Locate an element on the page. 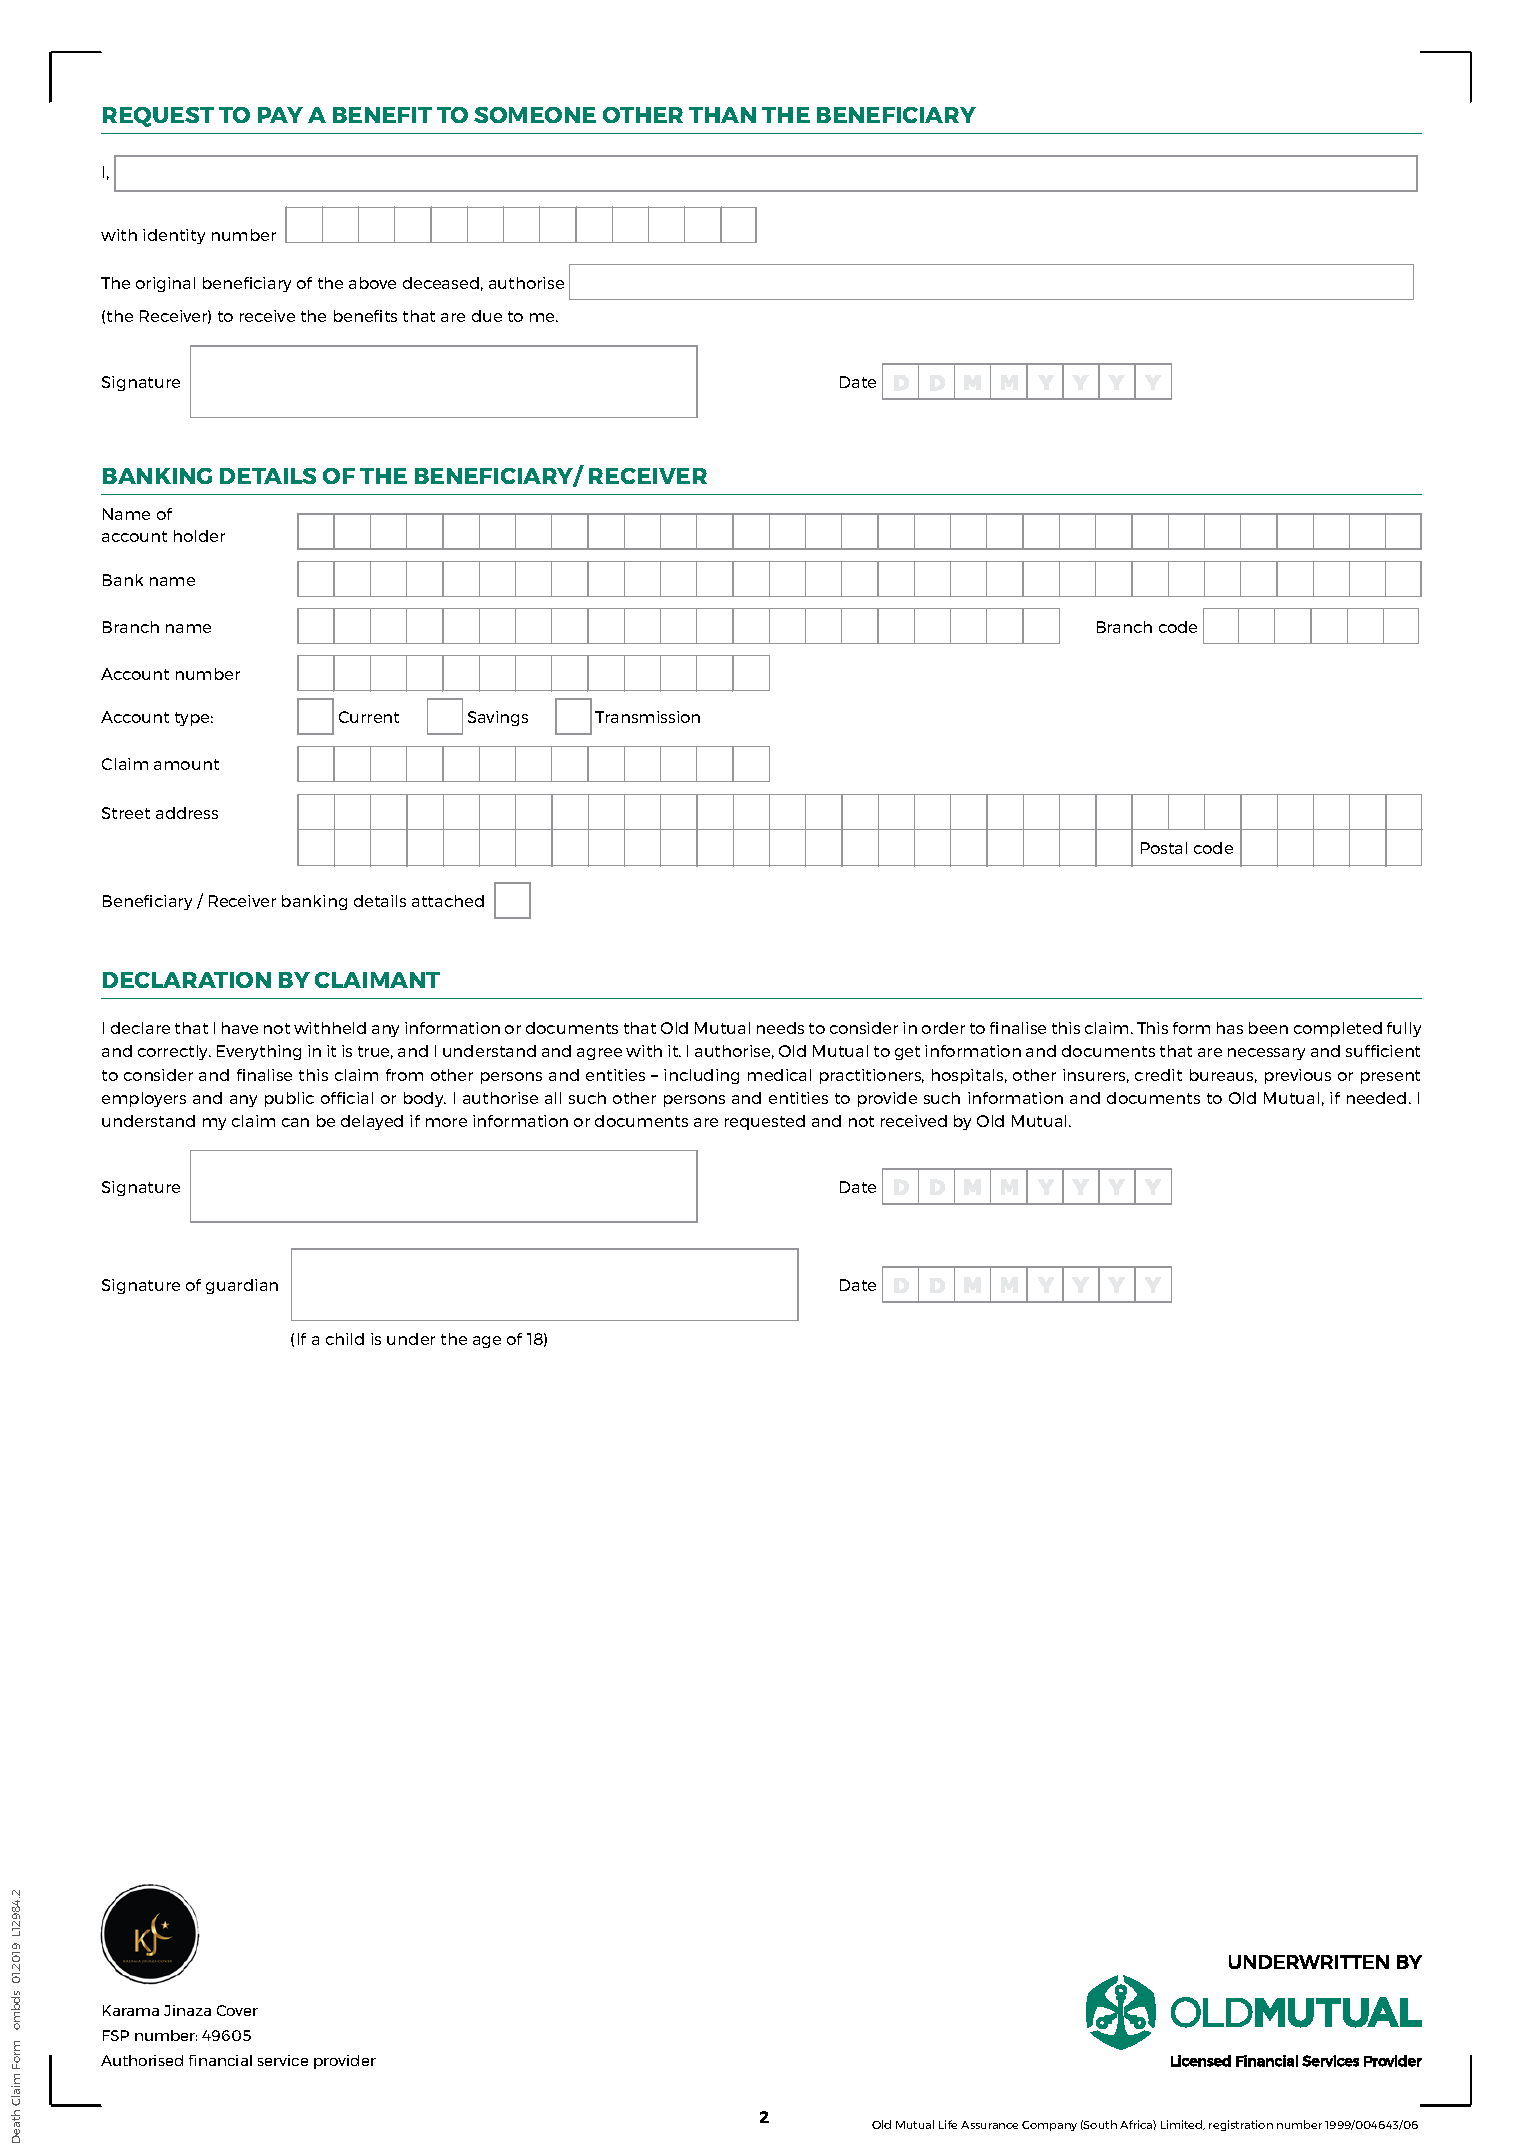 This image has width=1523, height=2155. age is located at coordinates (487, 1342).
